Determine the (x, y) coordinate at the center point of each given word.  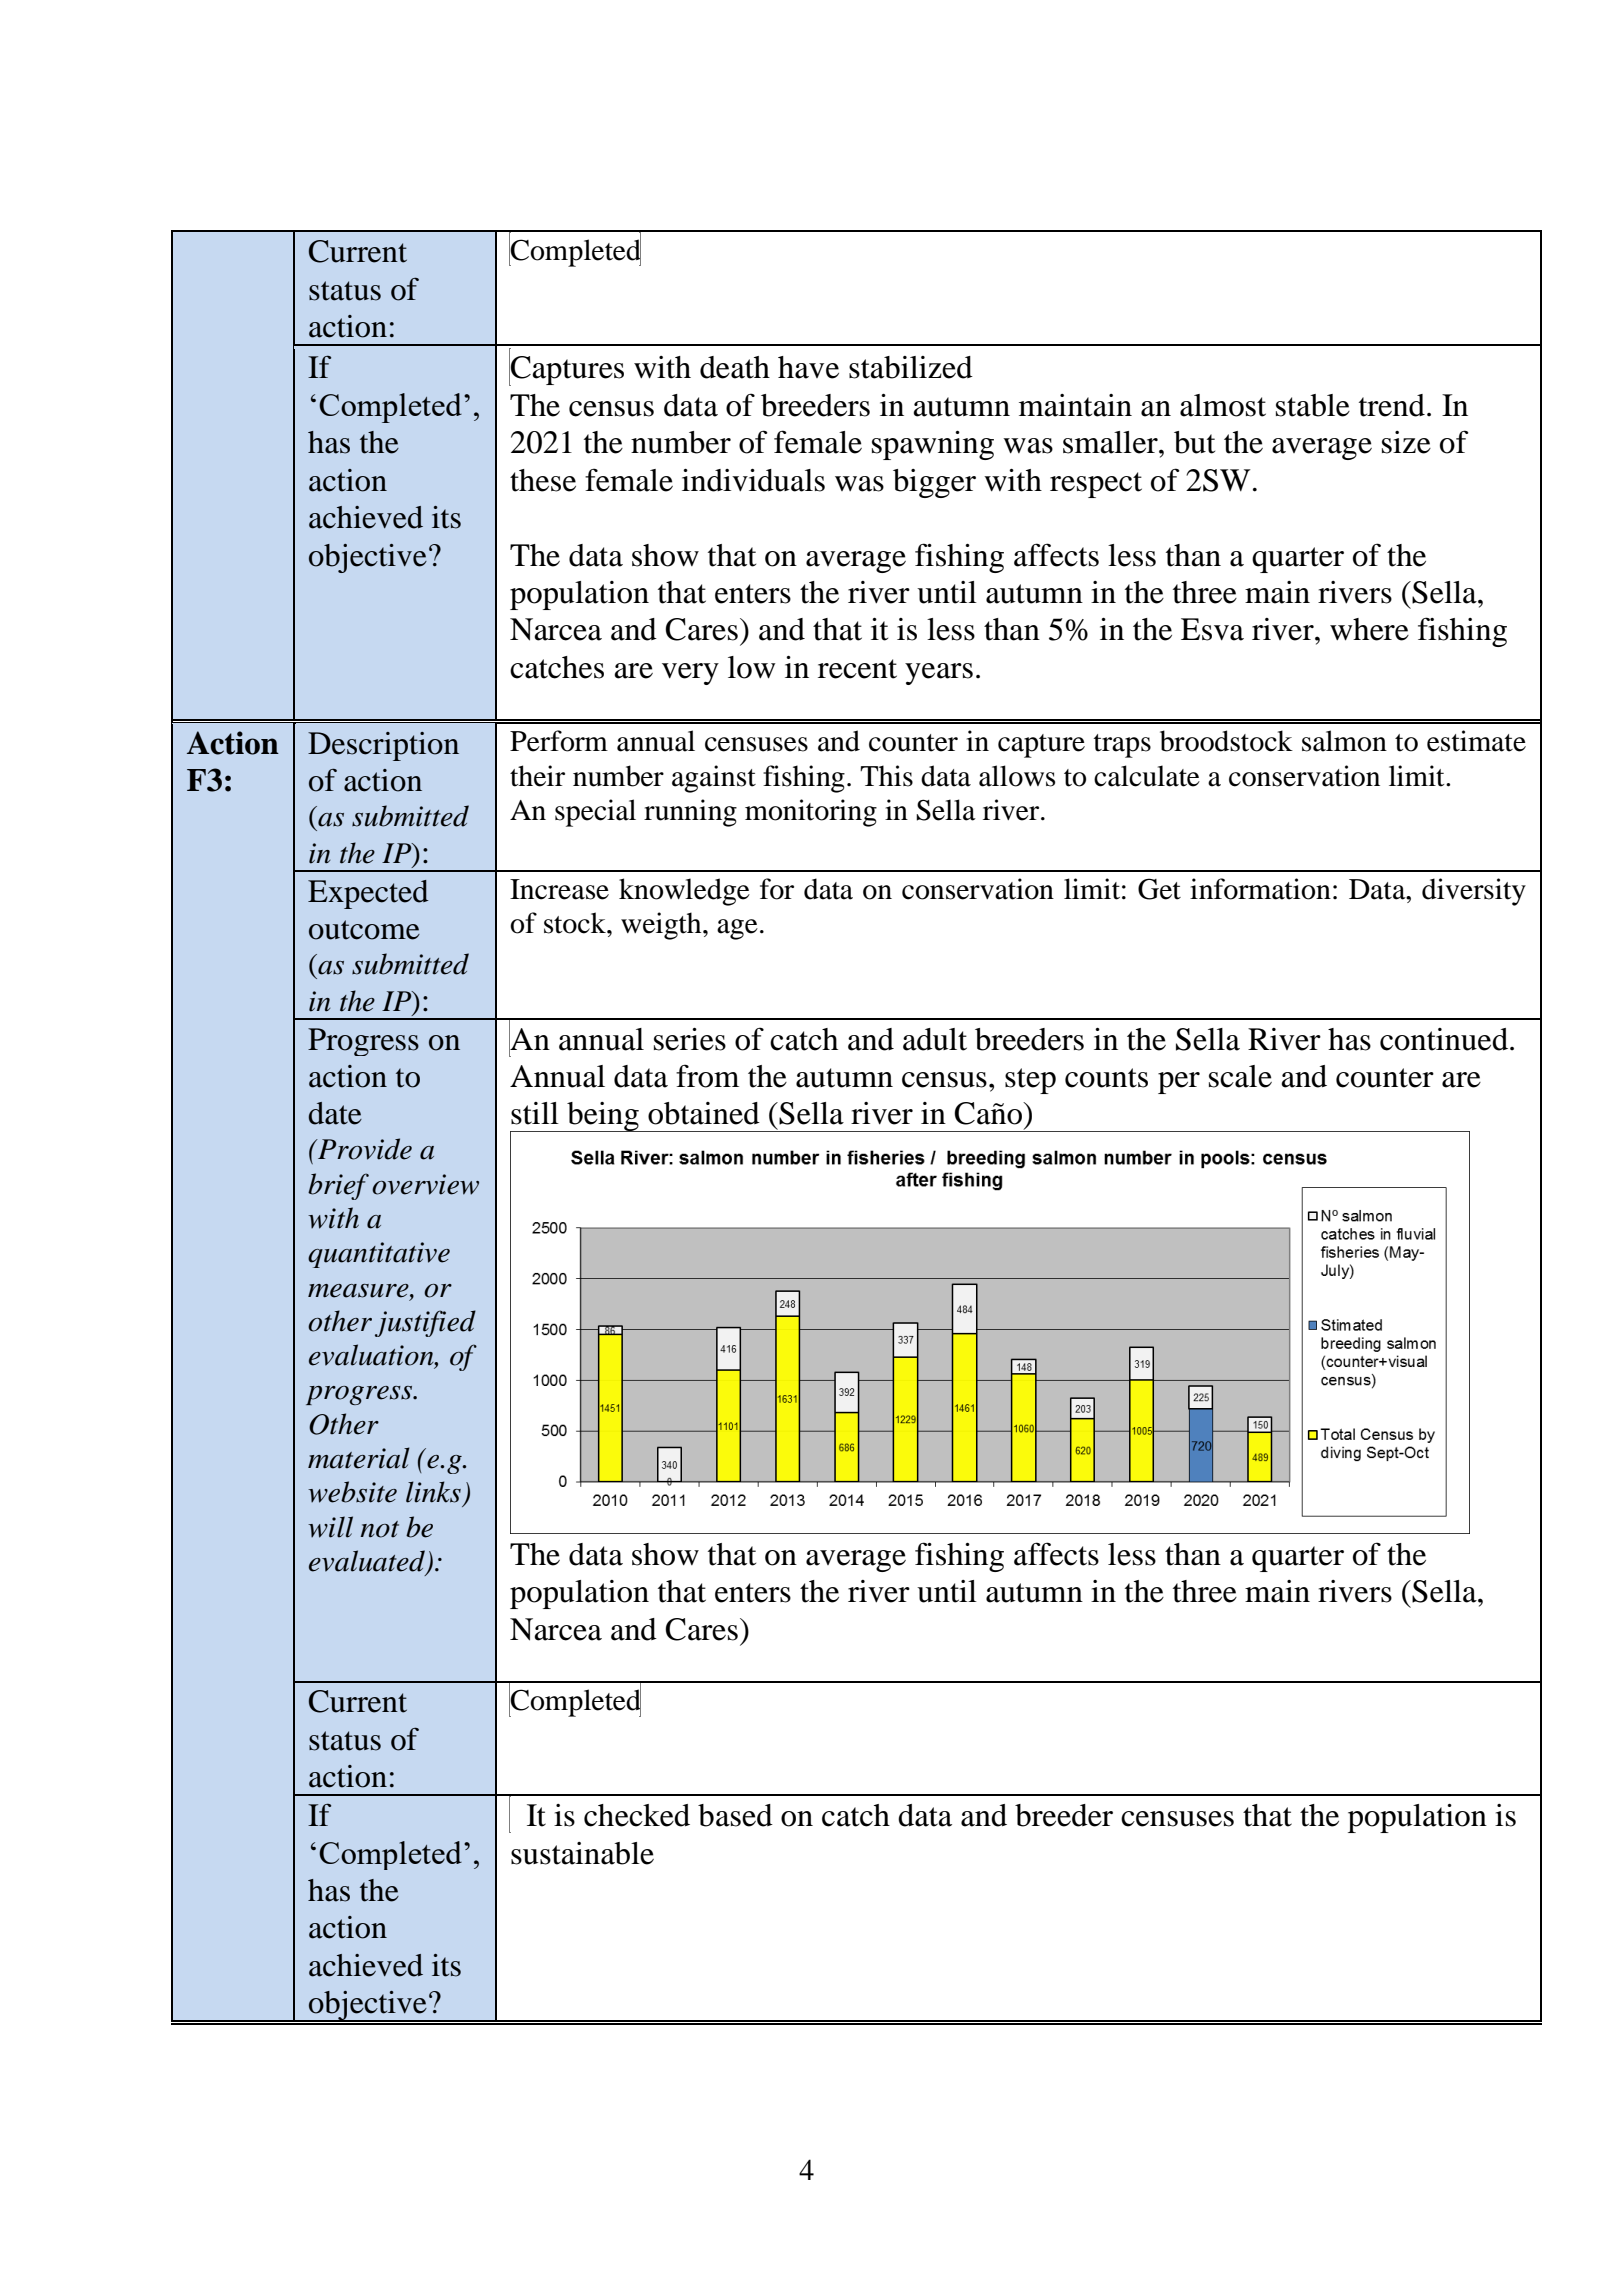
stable (1313, 405)
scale (1240, 1076)
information (1260, 889)
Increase (559, 889)
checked (637, 1815)
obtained (704, 1113)
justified (425, 1323)
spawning (933, 445)
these (543, 480)
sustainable (582, 1853)
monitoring (811, 813)
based (735, 1815)
